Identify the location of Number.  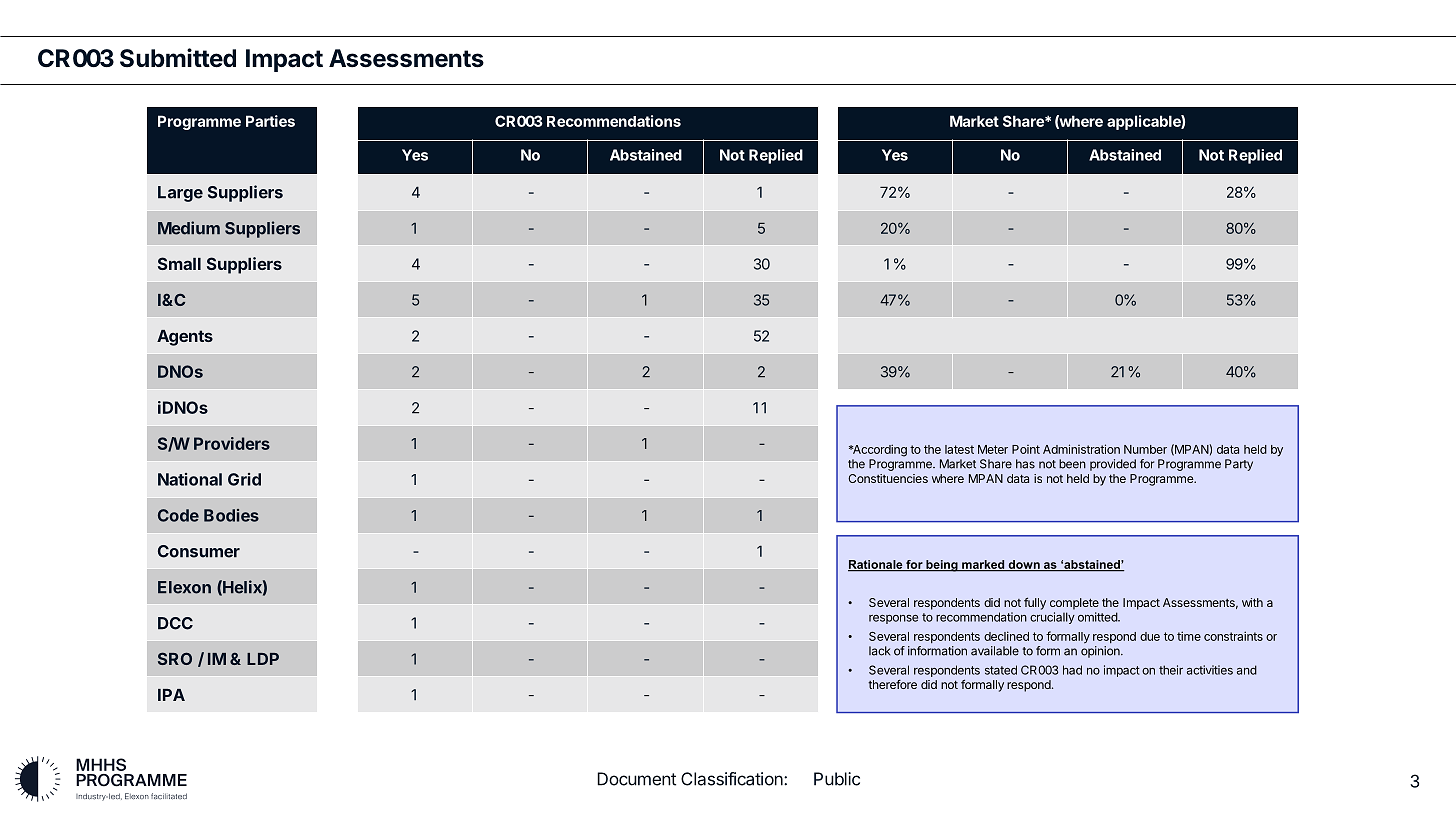
(1145, 449).
